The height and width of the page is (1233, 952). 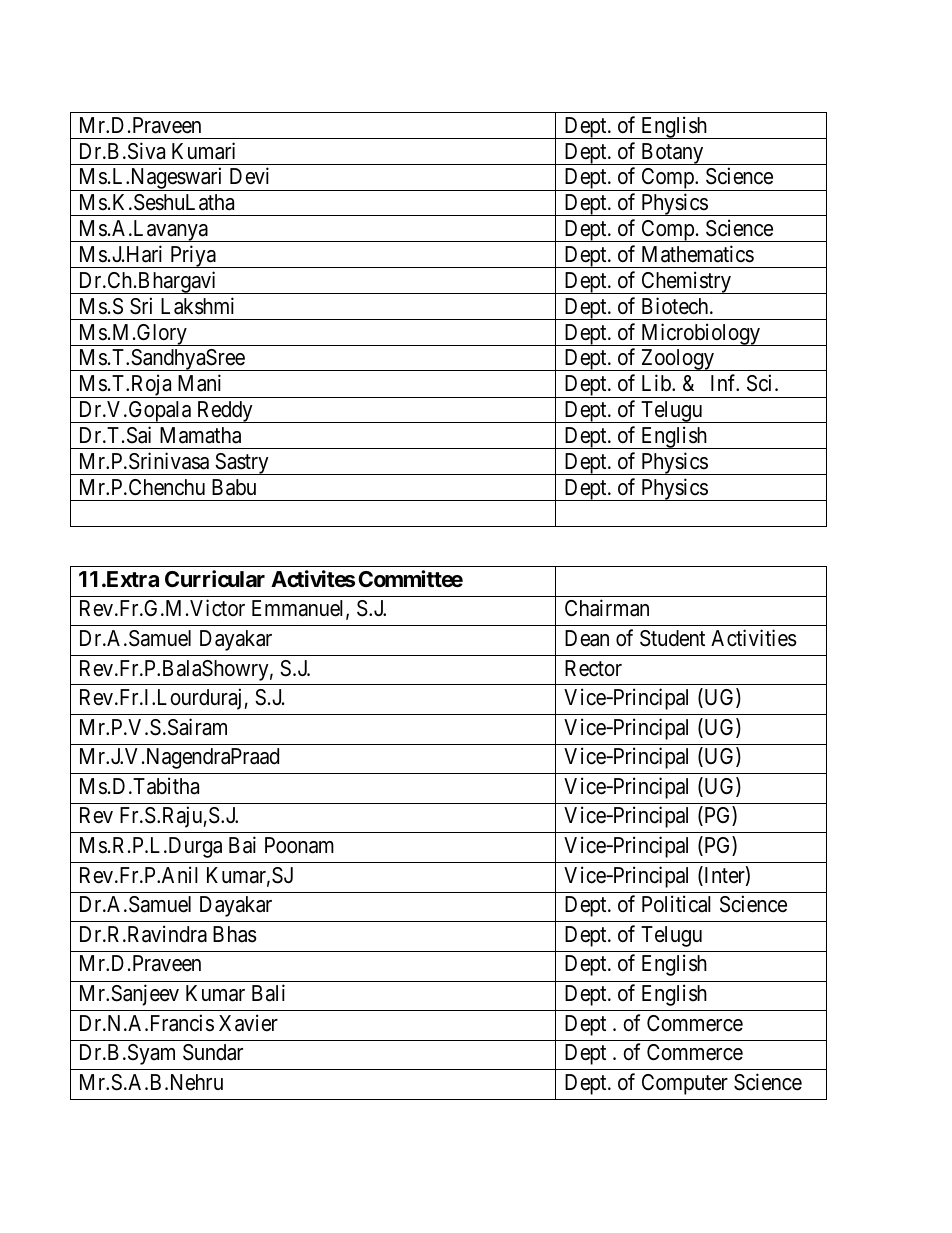 I want to click on Xavier, so click(x=248, y=1023).
